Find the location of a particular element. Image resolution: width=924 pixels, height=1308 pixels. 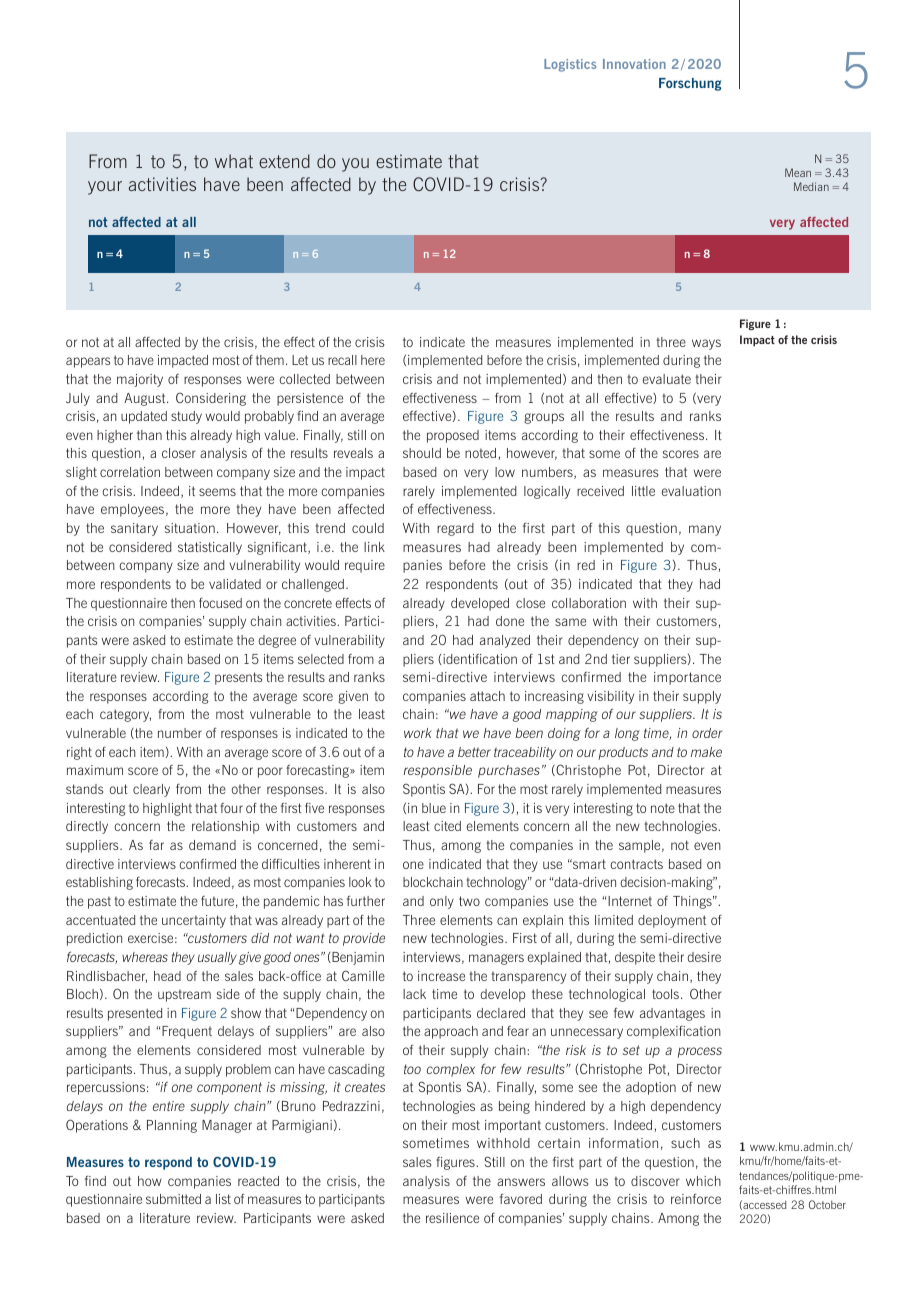

ways is located at coordinates (706, 344).
